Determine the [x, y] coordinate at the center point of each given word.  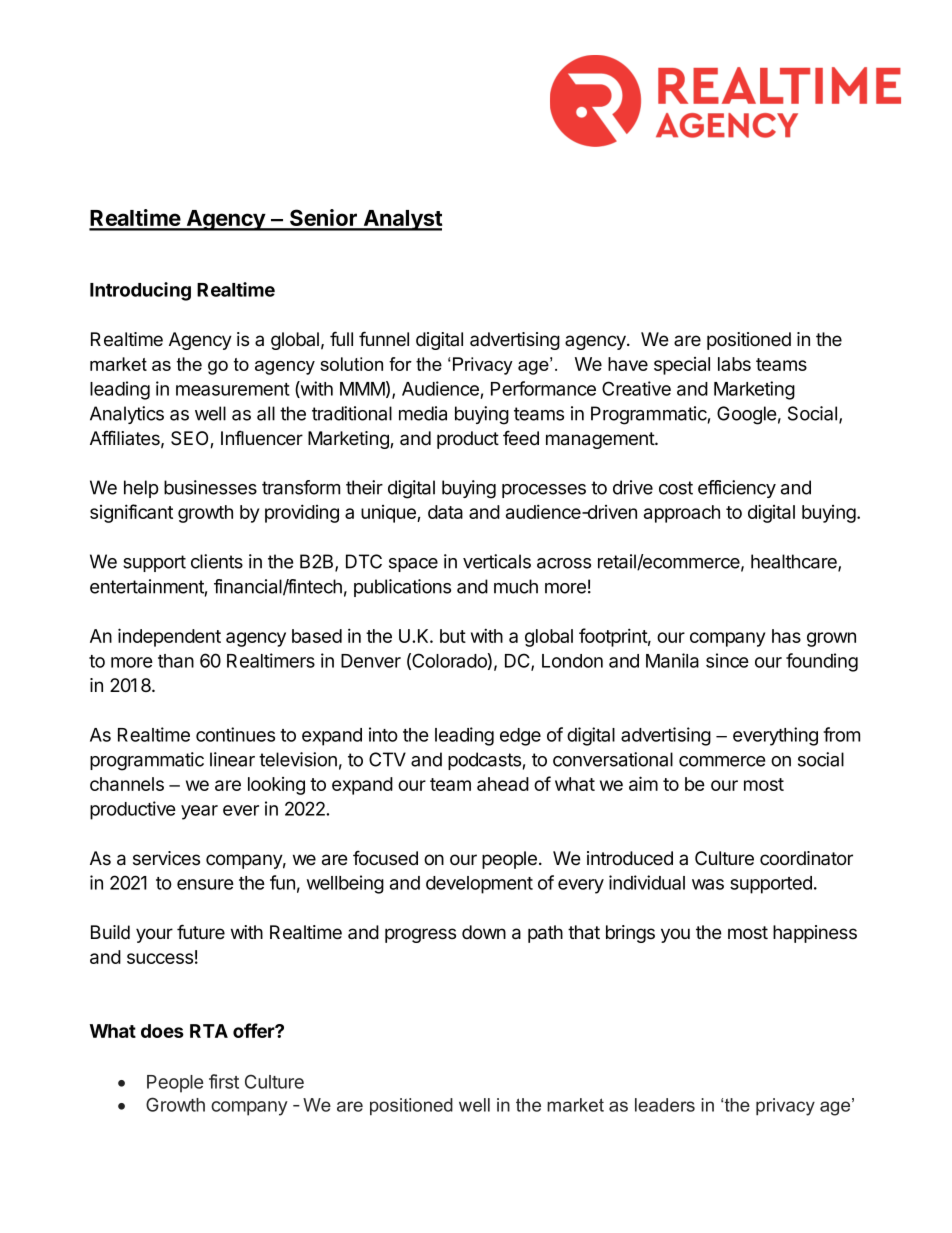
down [484, 932]
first [224, 1081]
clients [217, 561]
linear [232, 759]
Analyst [401, 220]
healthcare [795, 562]
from [841, 734]
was [708, 884]
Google [746, 415]
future [201, 932]
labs [734, 364]
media [423, 413]
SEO [191, 439]
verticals [497, 561]
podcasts [484, 761]
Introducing [140, 291]
